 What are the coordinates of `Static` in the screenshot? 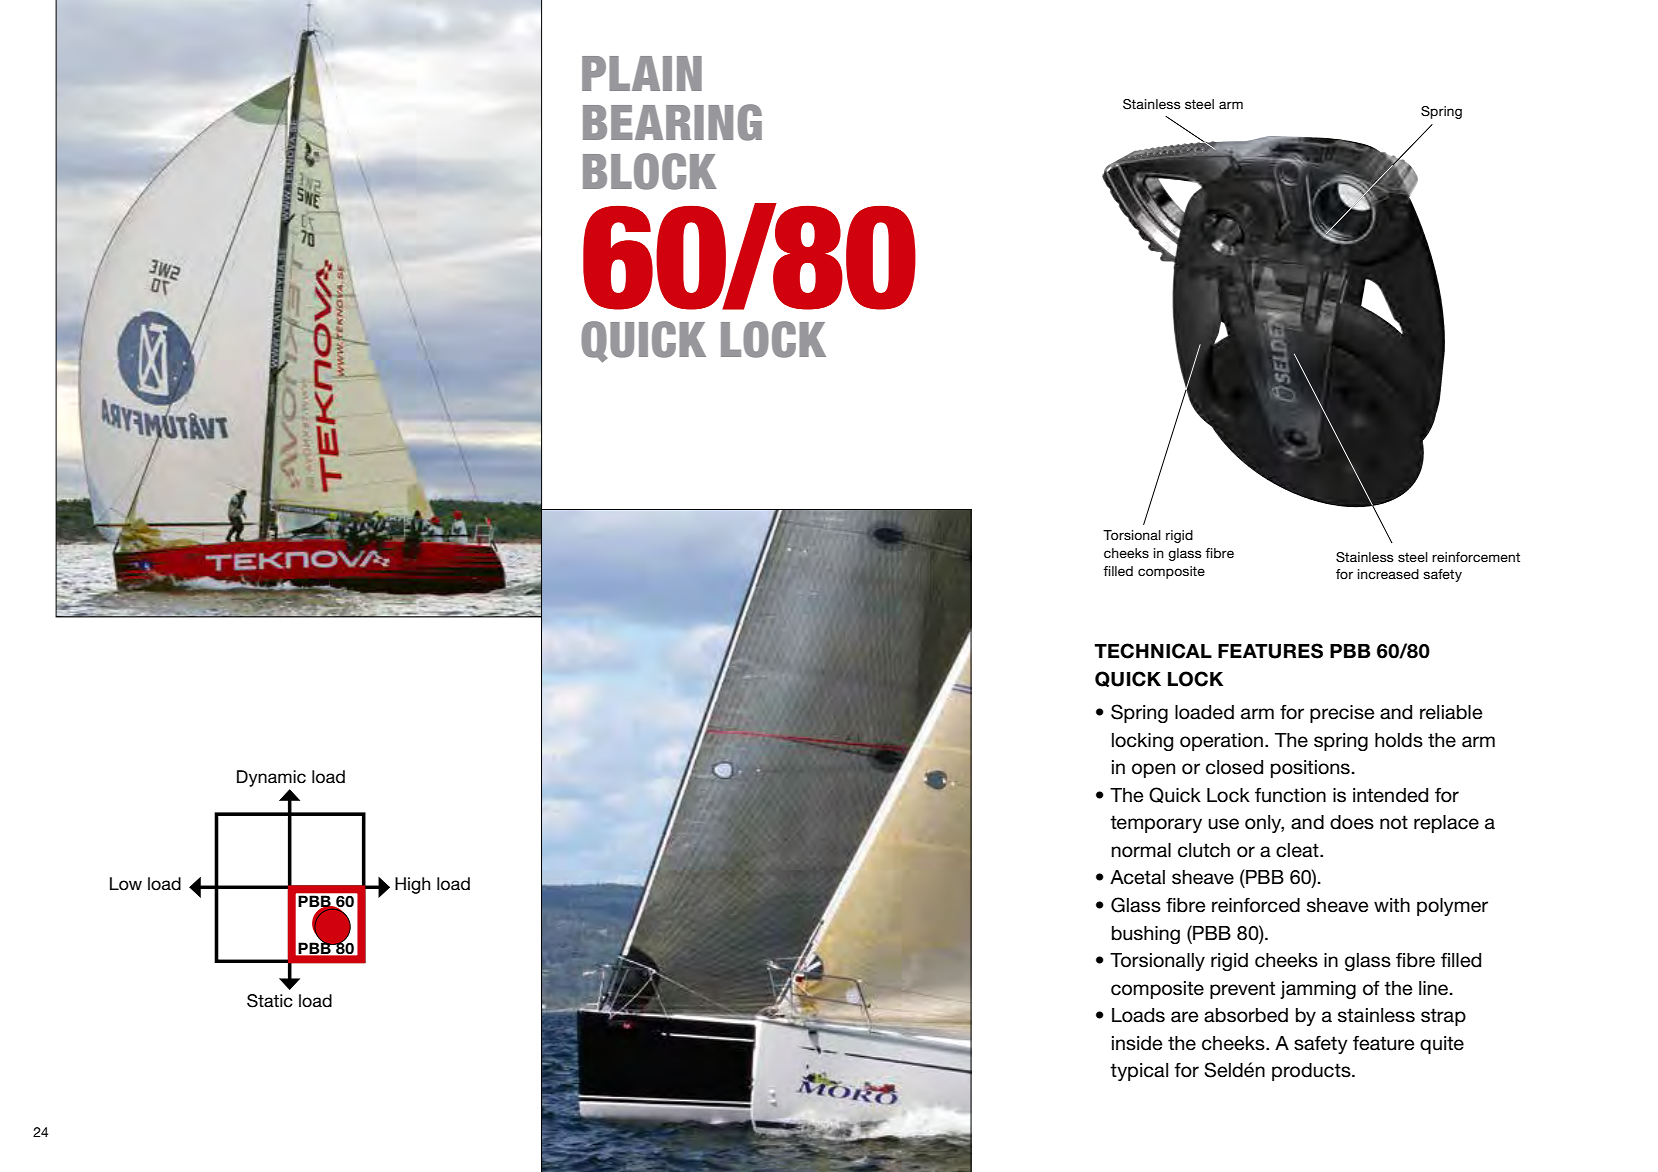 It's located at (270, 1001).
